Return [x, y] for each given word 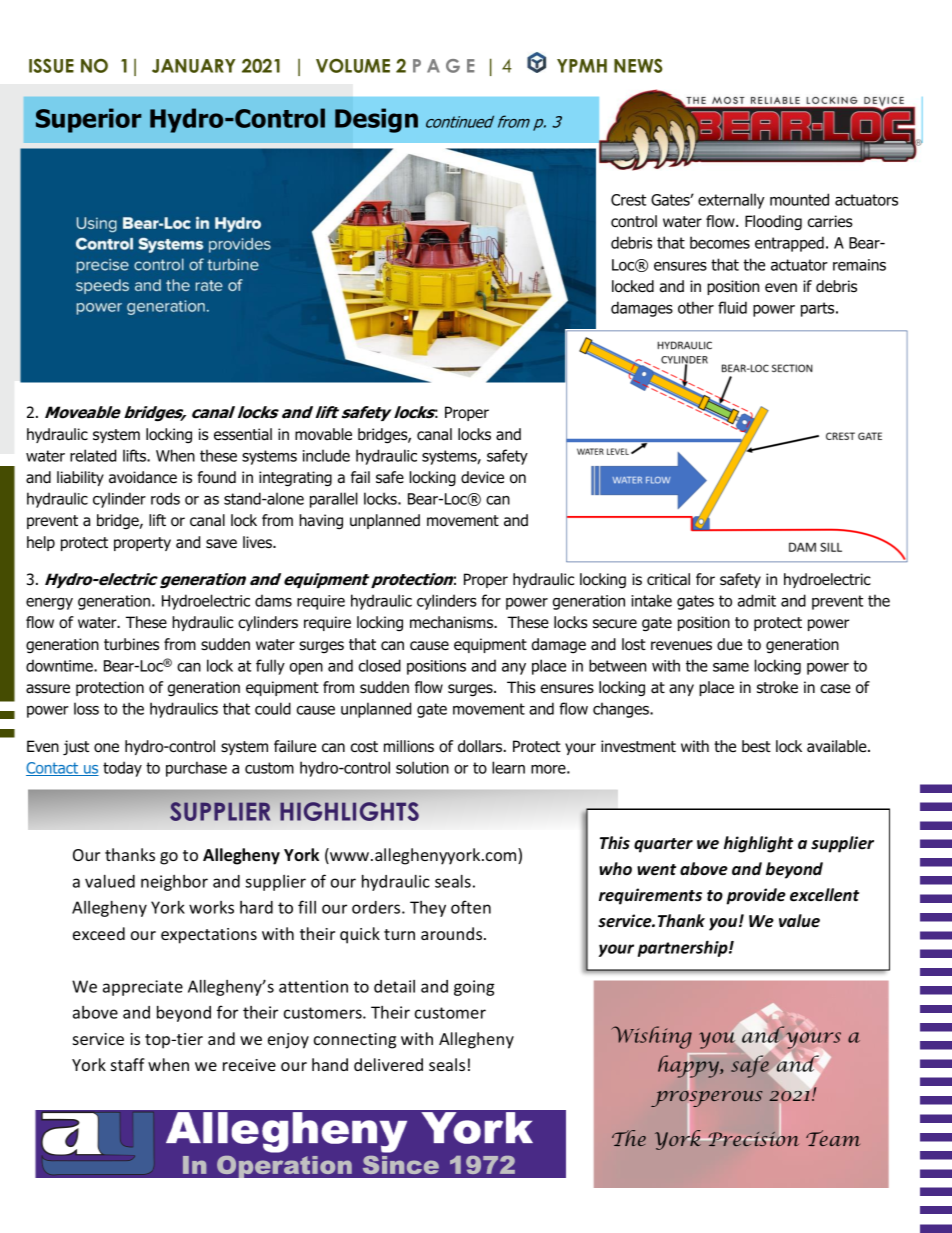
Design [376, 120]
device [482, 477]
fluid [732, 307]
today [122, 769]
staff [128, 1064]
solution [422, 767]
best [756, 746]
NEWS [638, 66]
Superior [89, 120]
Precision [752, 1137]
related [93, 455]
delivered [388, 1064]
